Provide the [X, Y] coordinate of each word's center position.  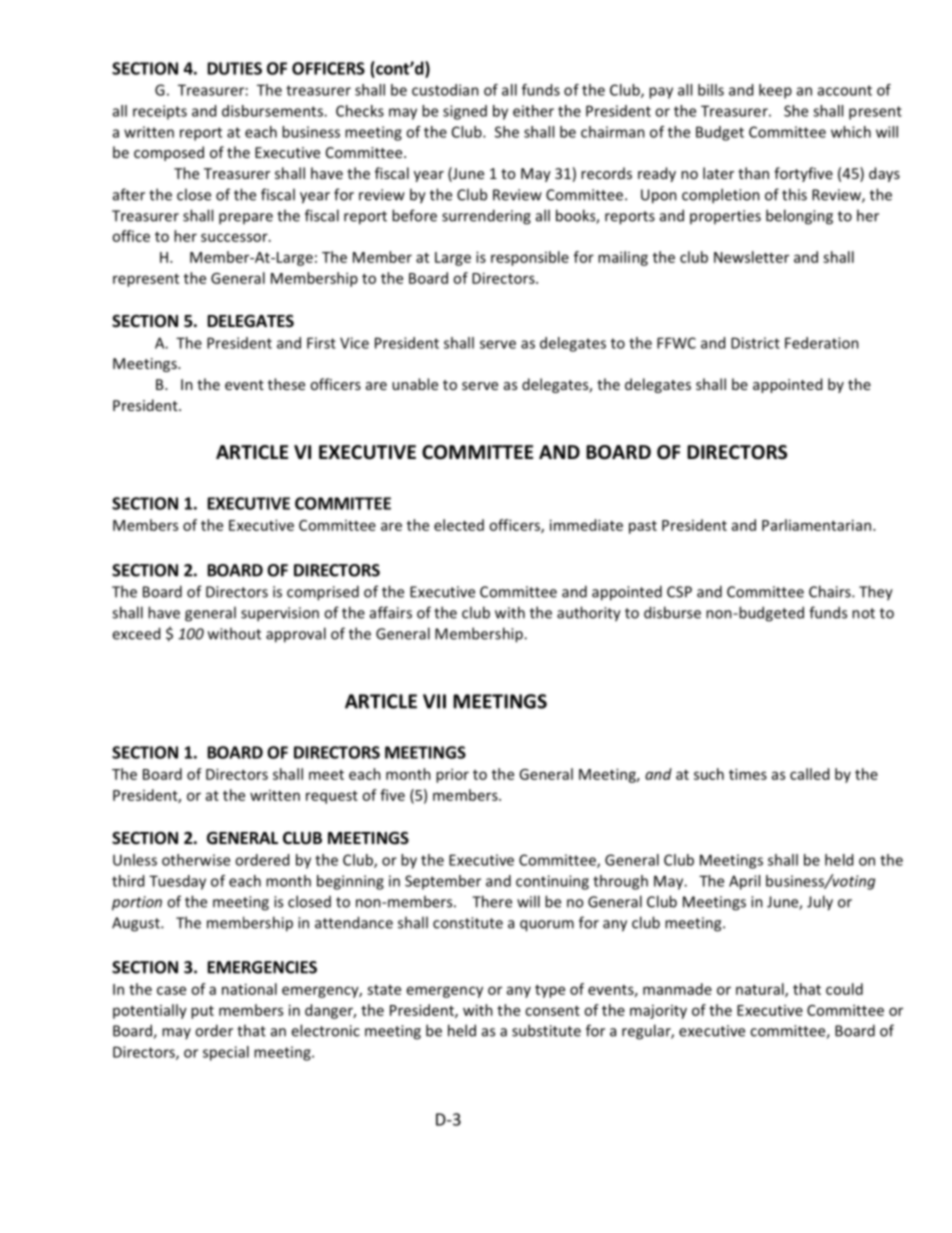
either [533, 111]
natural [761, 990]
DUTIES [235, 68]
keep [775, 91]
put [202, 1012]
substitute [546, 1030]
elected [459, 525]
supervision [280, 614]
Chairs [831, 591]
